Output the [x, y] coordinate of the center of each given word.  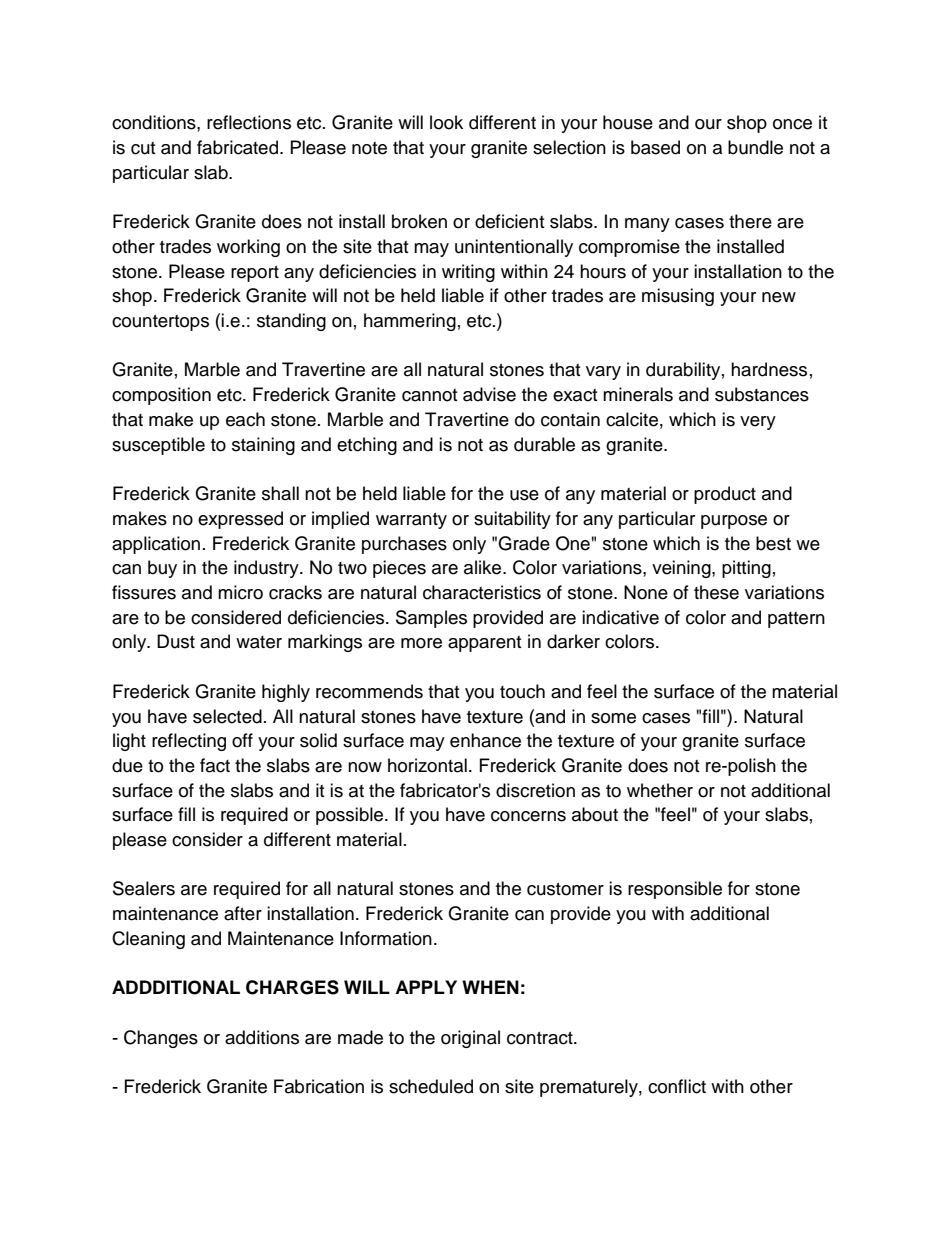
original [470, 1039]
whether [660, 790]
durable [544, 444]
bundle [755, 147]
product [725, 495]
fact [215, 765]
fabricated [237, 147]
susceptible [158, 446]
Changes [161, 1039]
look [446, 122]
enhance [485, 740]
